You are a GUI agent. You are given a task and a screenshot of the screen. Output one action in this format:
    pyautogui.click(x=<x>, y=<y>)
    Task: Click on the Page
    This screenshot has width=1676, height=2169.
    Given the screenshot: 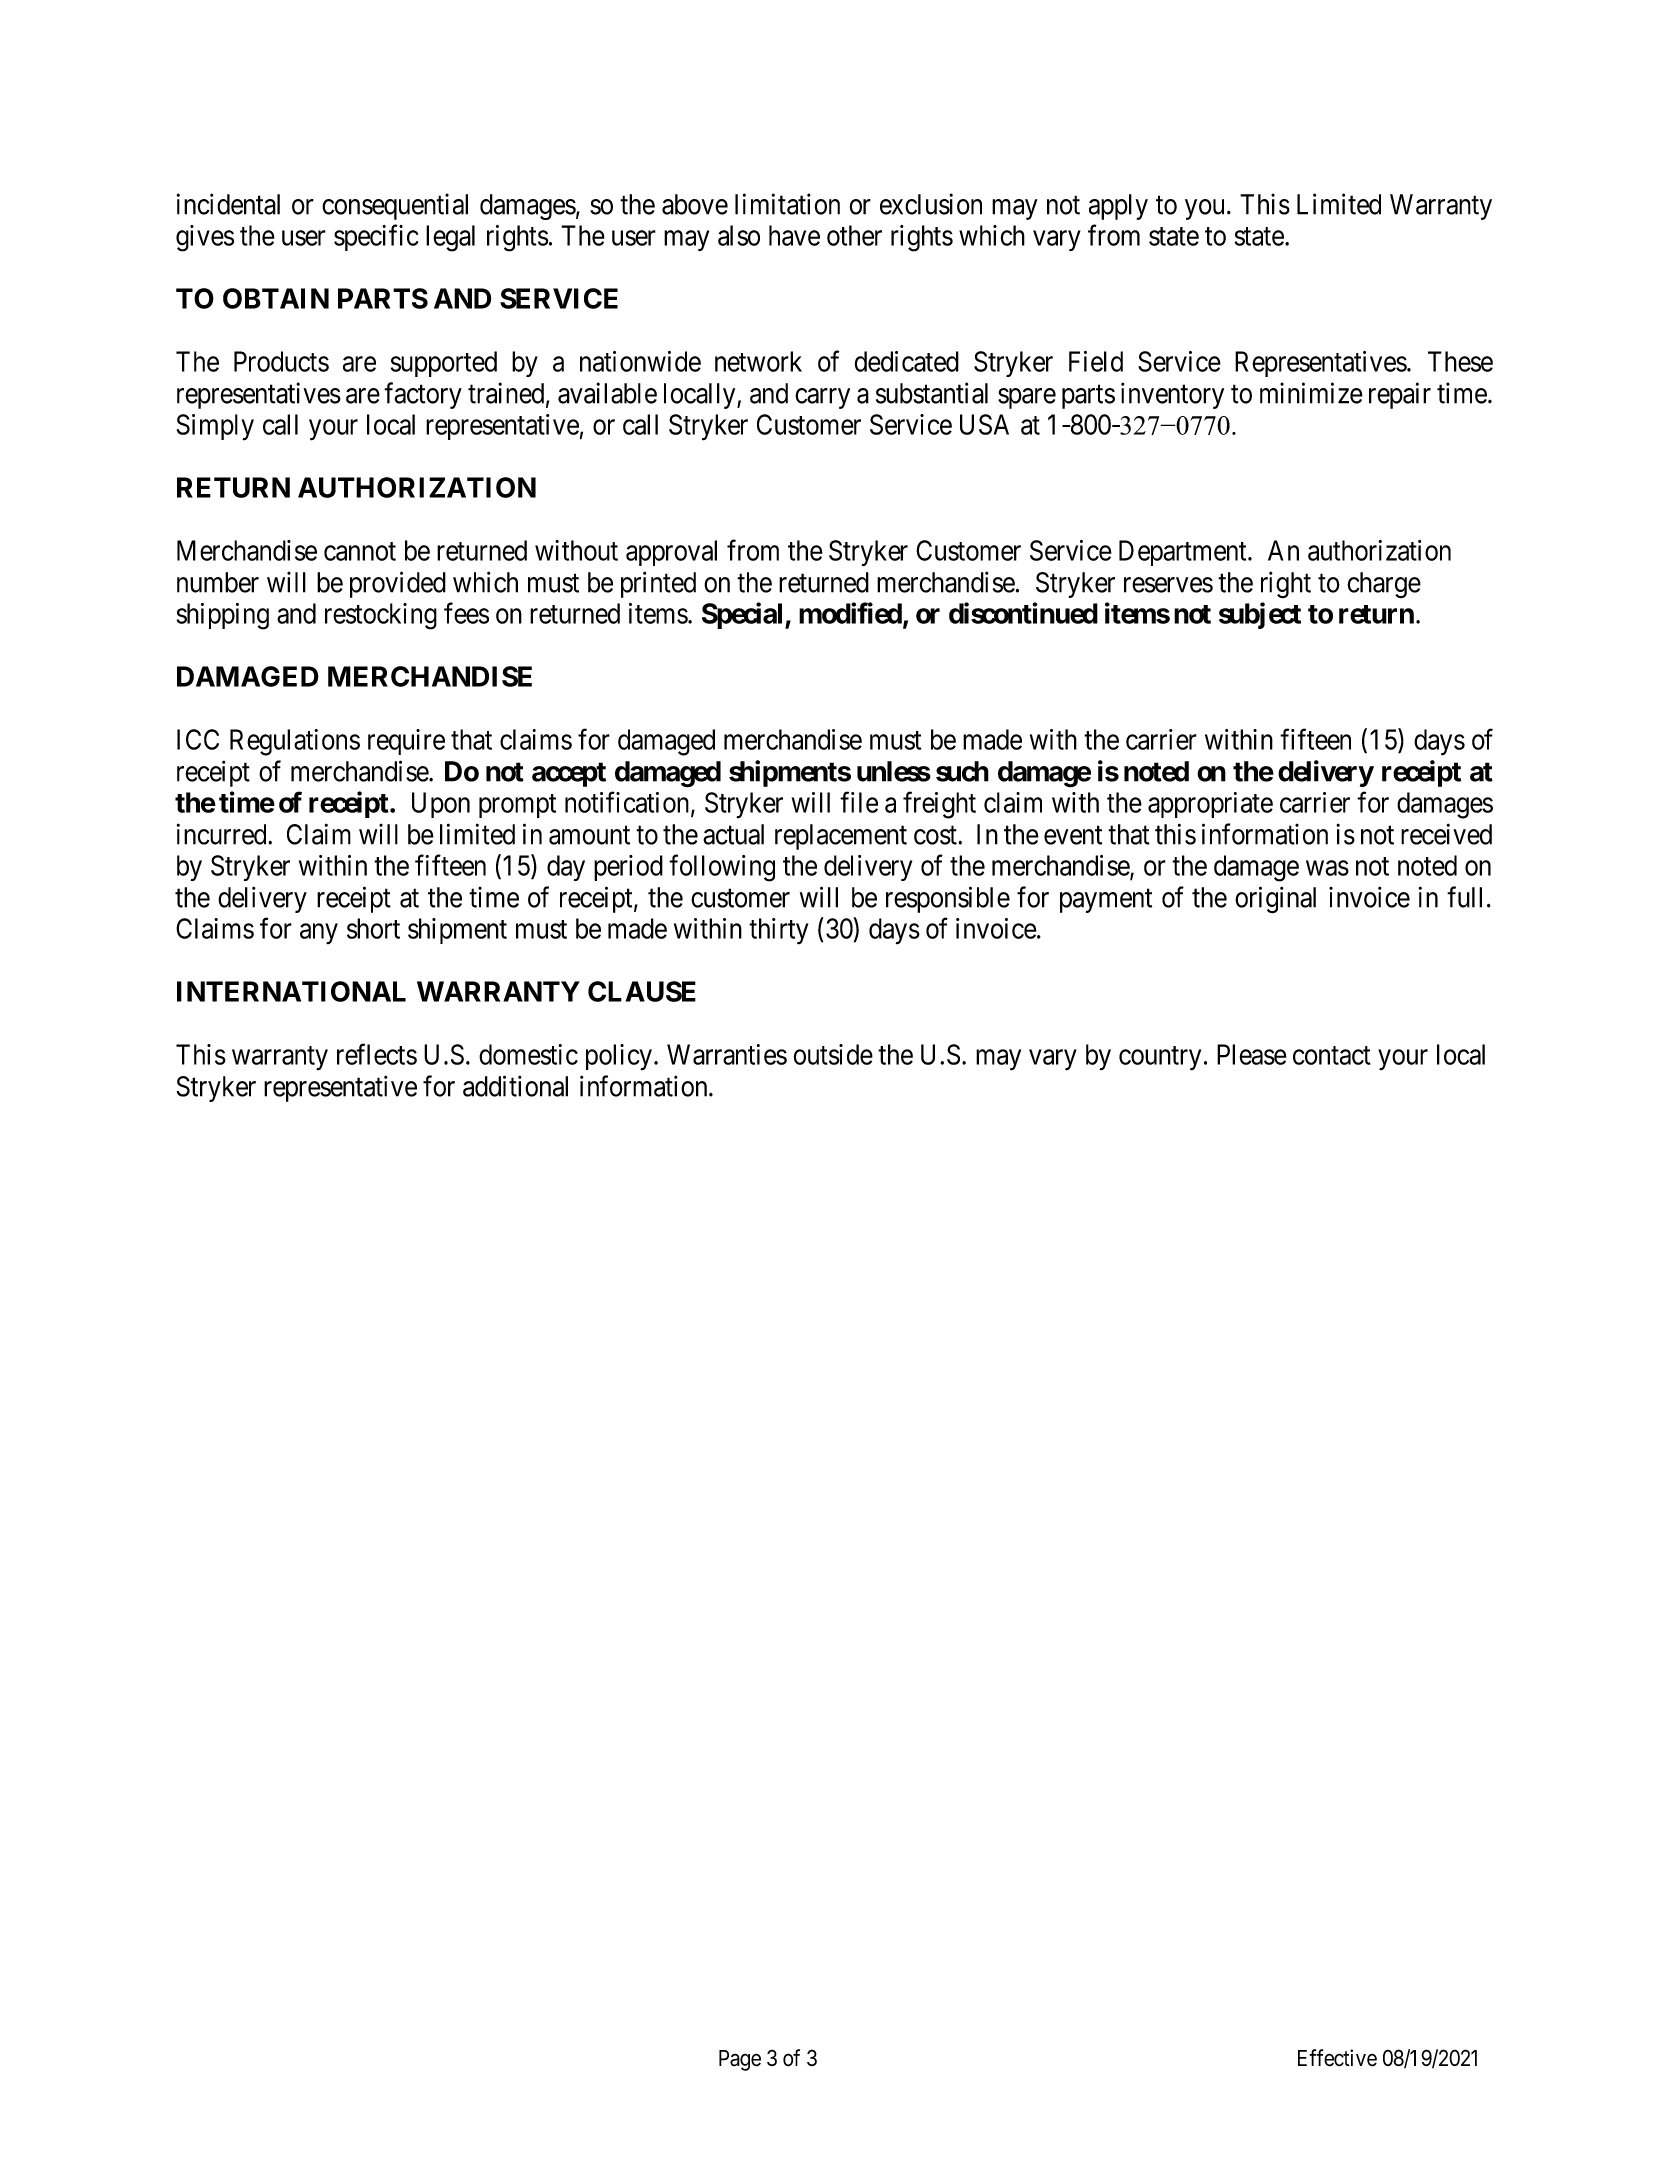 What is the action you would take?
    pyautogui.click(x=740, y=2060)
